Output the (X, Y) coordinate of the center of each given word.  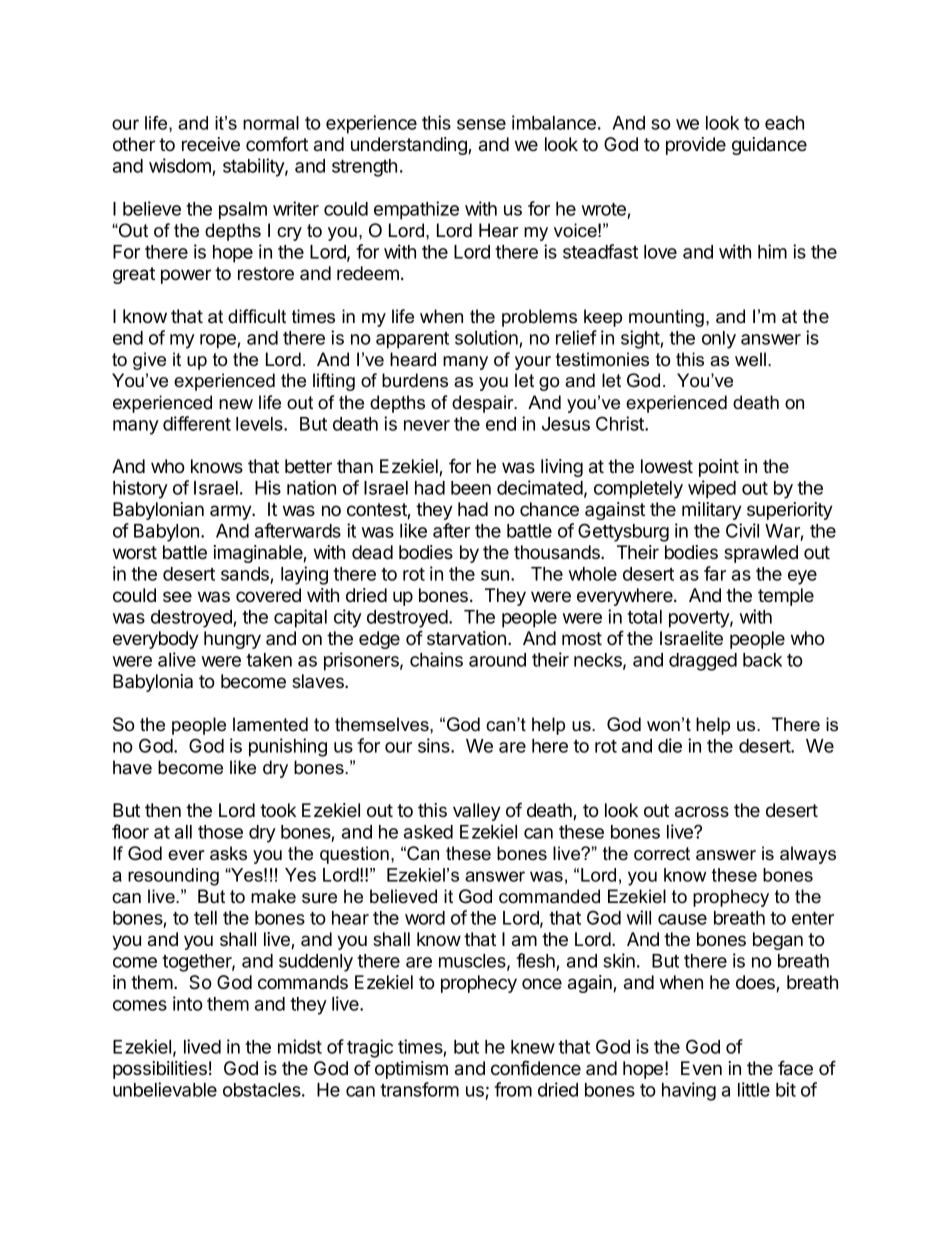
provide (696, 146)
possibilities (160, 1070)
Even (701, 1068)
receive (211, 144)
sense (481, 124)
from (513, 1089)
